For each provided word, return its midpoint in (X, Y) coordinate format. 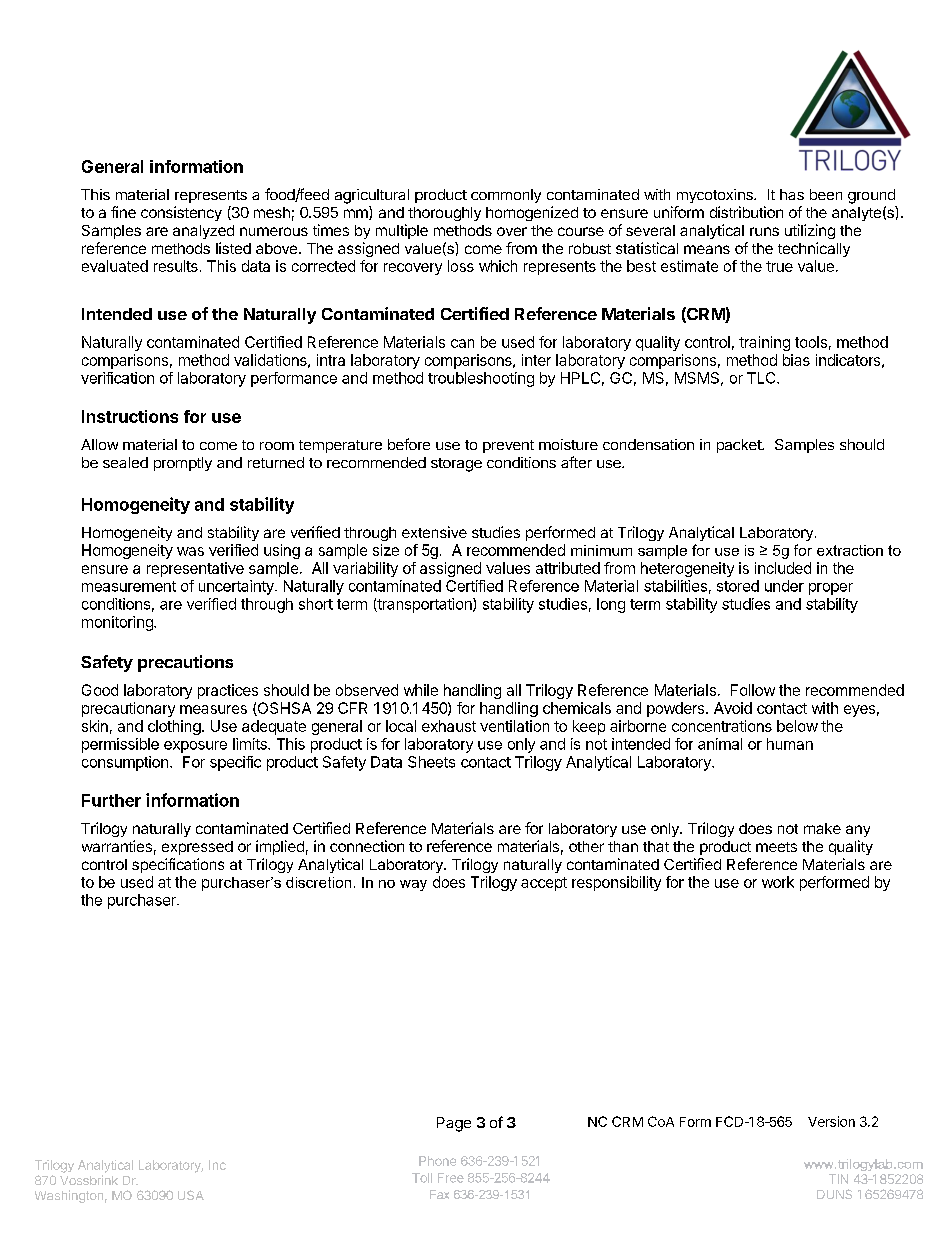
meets (776, 847)
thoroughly (444, 214)
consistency (181, 213)
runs (764, 231)
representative (195, 569)
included (783, 568)
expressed (197, 848)
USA (191, 1195)
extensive (434, 532)
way (413, 885)
